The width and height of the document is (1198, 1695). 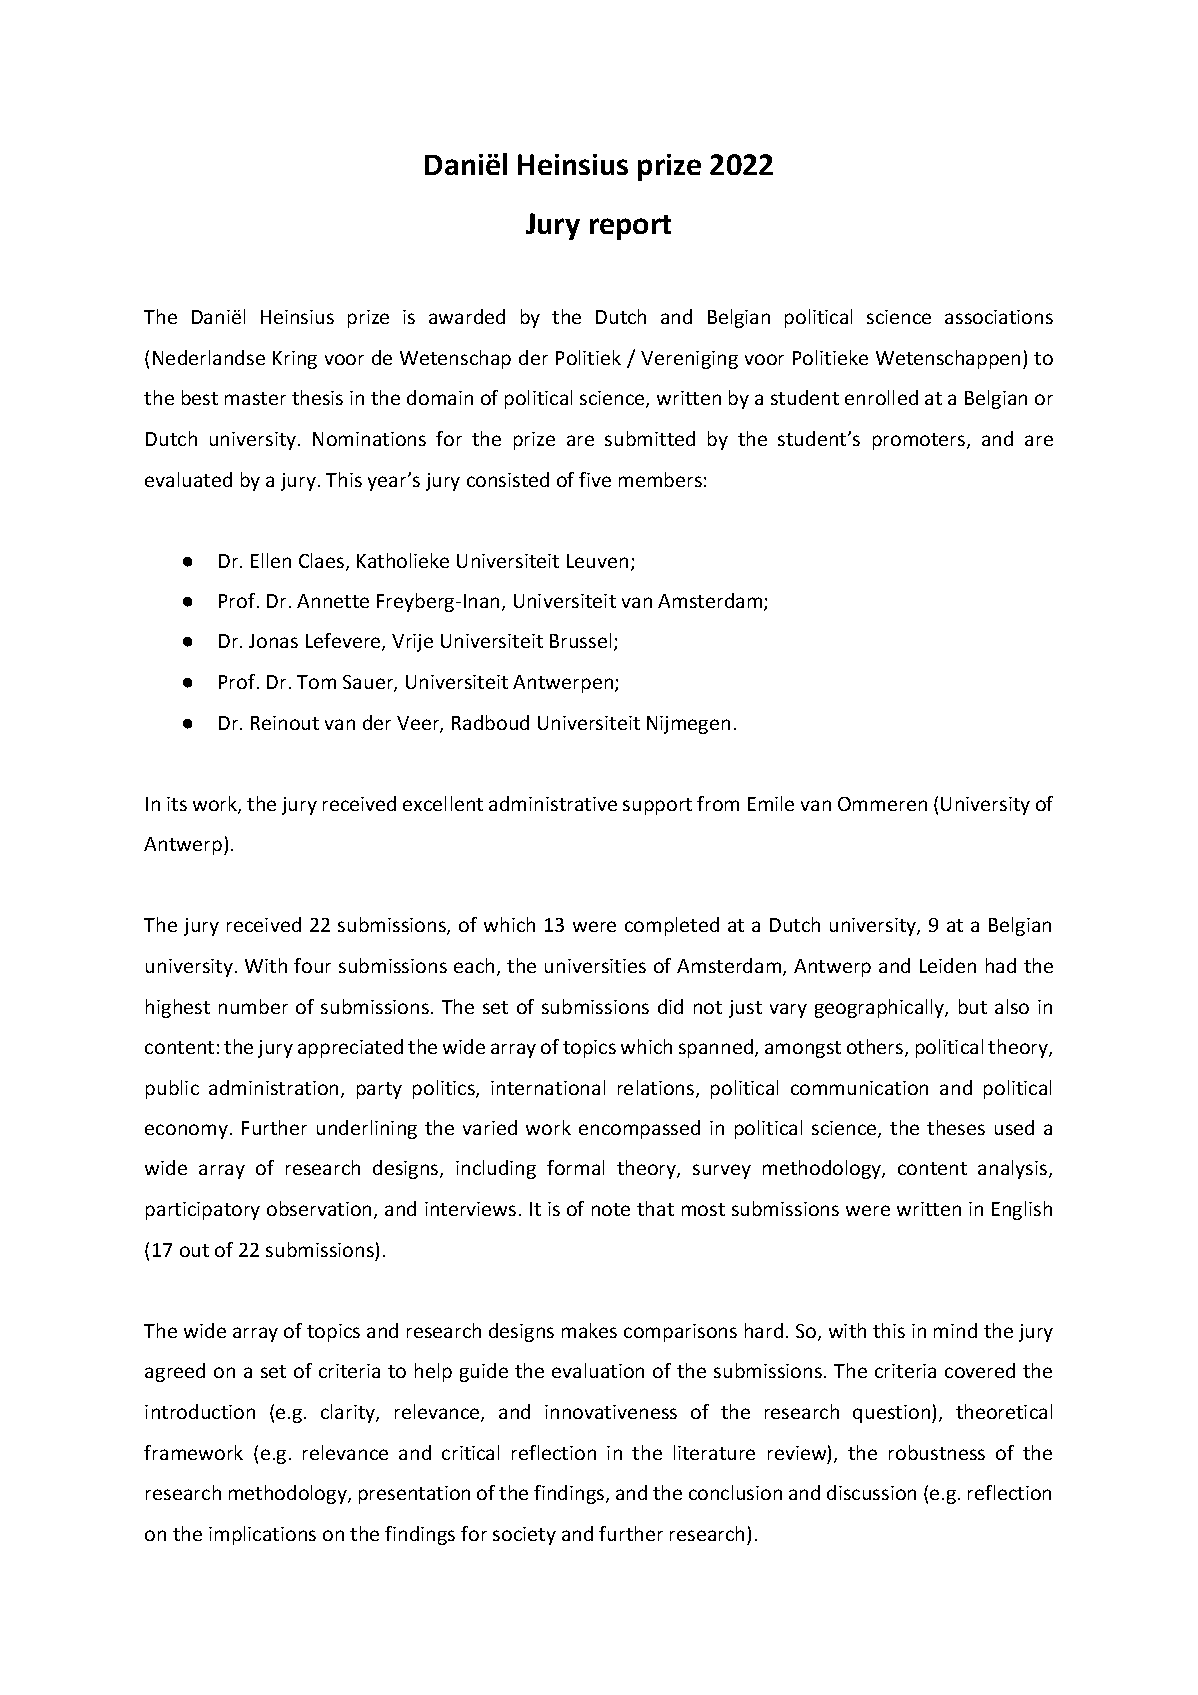 What do you see at coordinates (948, 965) in the document?
I see `Leiden` at bounding box center [948, 965].
